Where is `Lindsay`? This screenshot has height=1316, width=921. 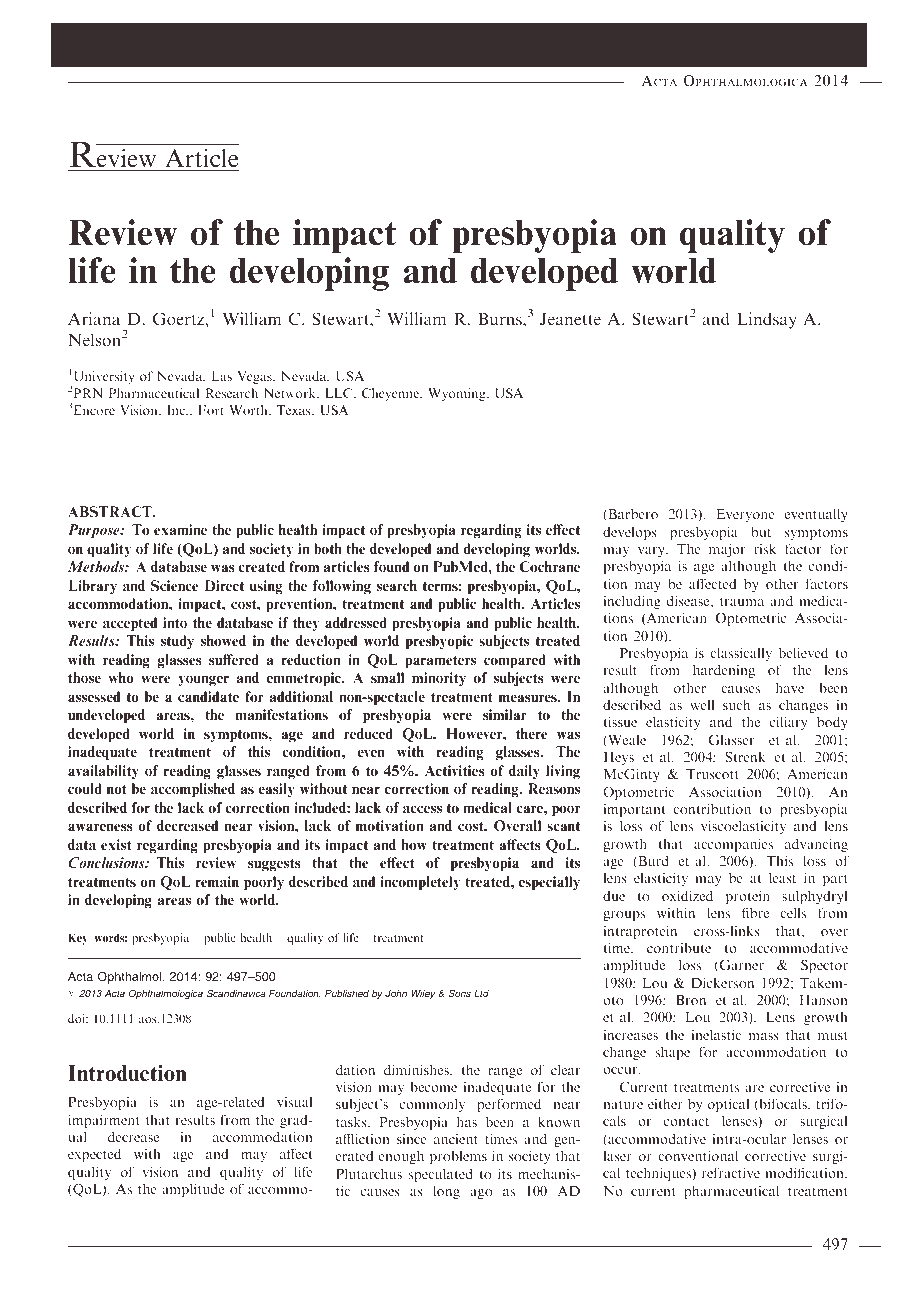
Lindsay is located at coordinates (767, 320).
